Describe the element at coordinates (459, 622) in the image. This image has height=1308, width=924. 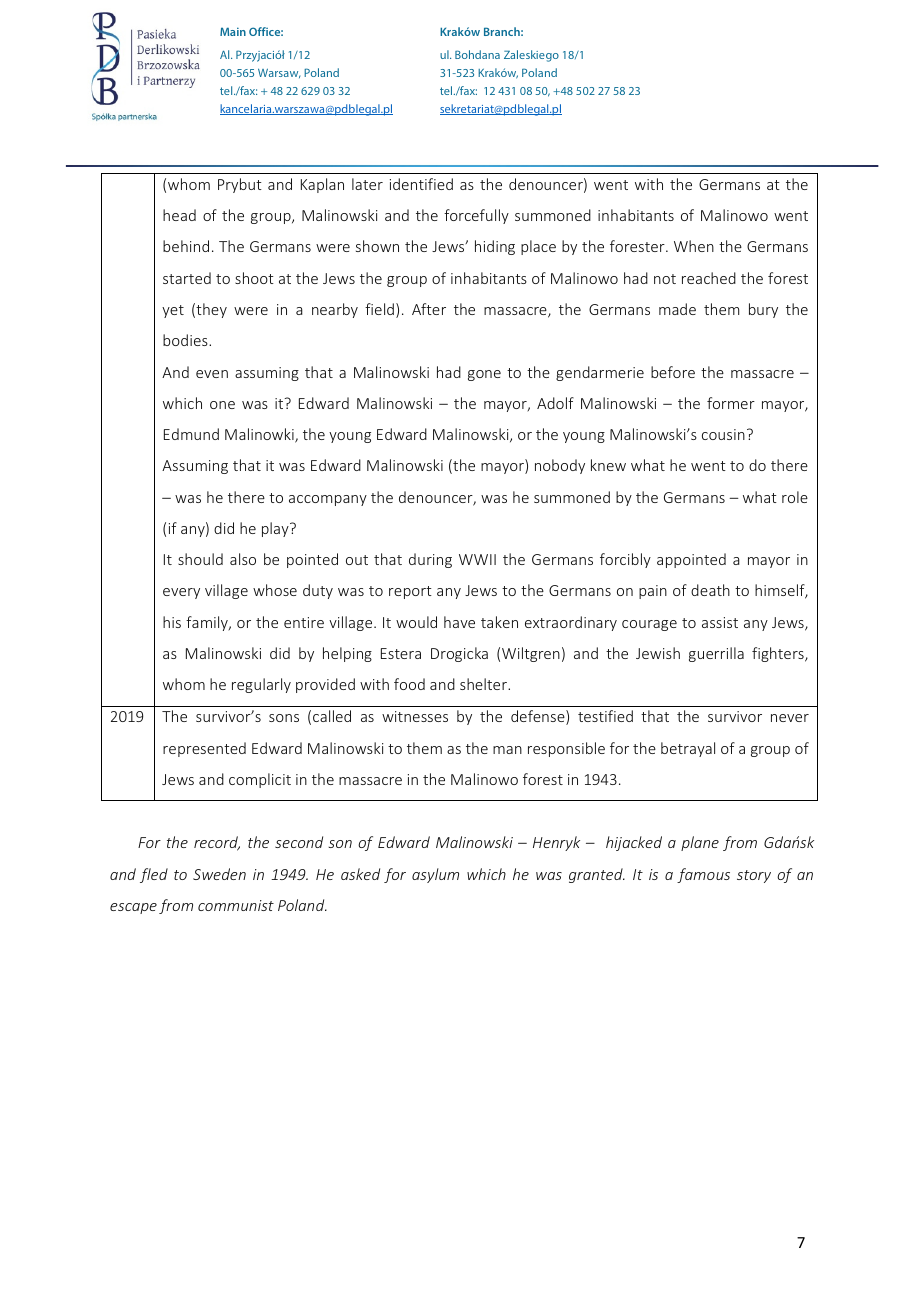
I see `have` at that location.
